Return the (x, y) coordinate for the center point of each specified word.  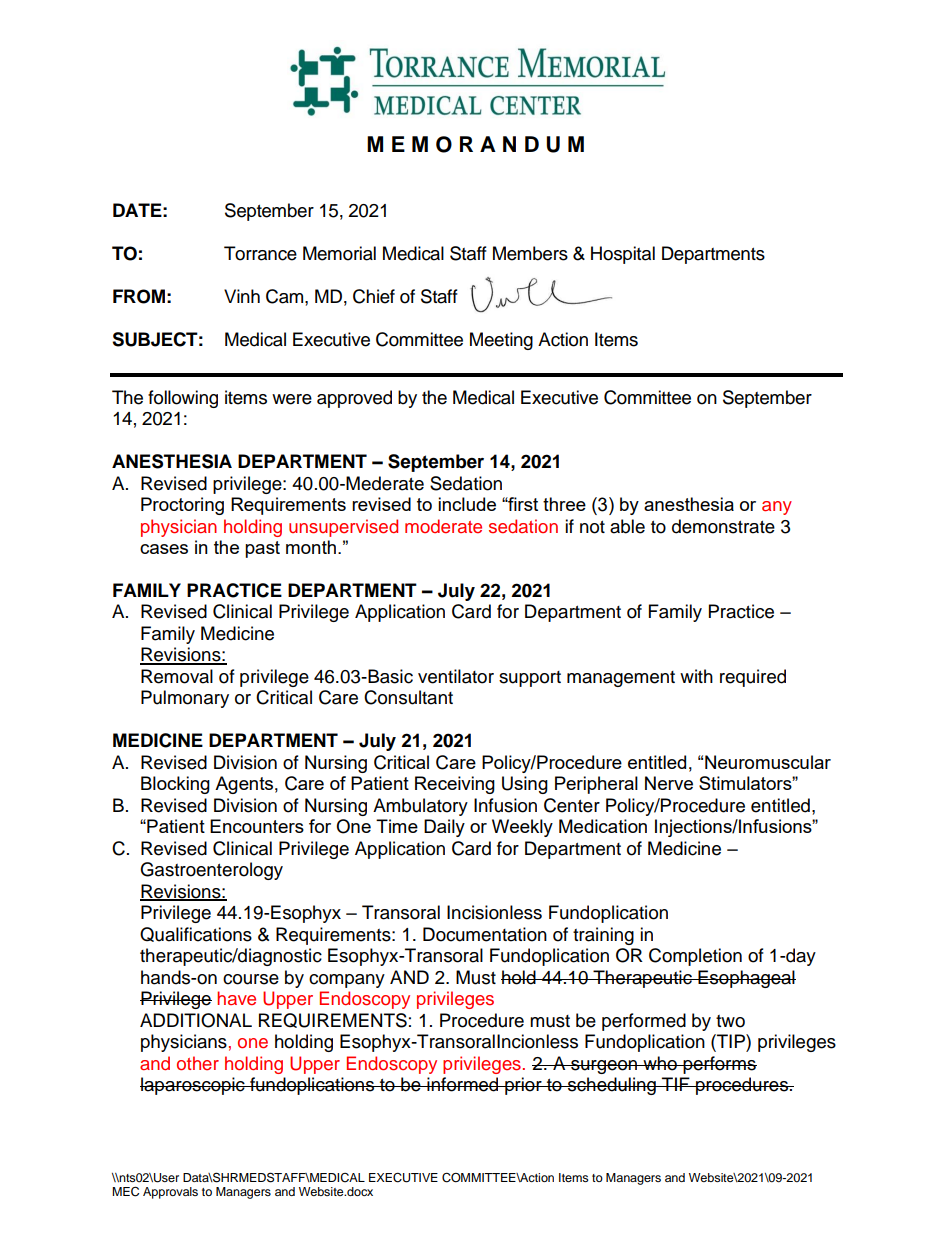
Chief (374, 296)
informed (463, 1084)
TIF (676, 1084)
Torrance (260, 253)
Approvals (170, 1193)
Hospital (623, 255)
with (696, 676)
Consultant (408, 697)
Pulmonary (185, 699)
